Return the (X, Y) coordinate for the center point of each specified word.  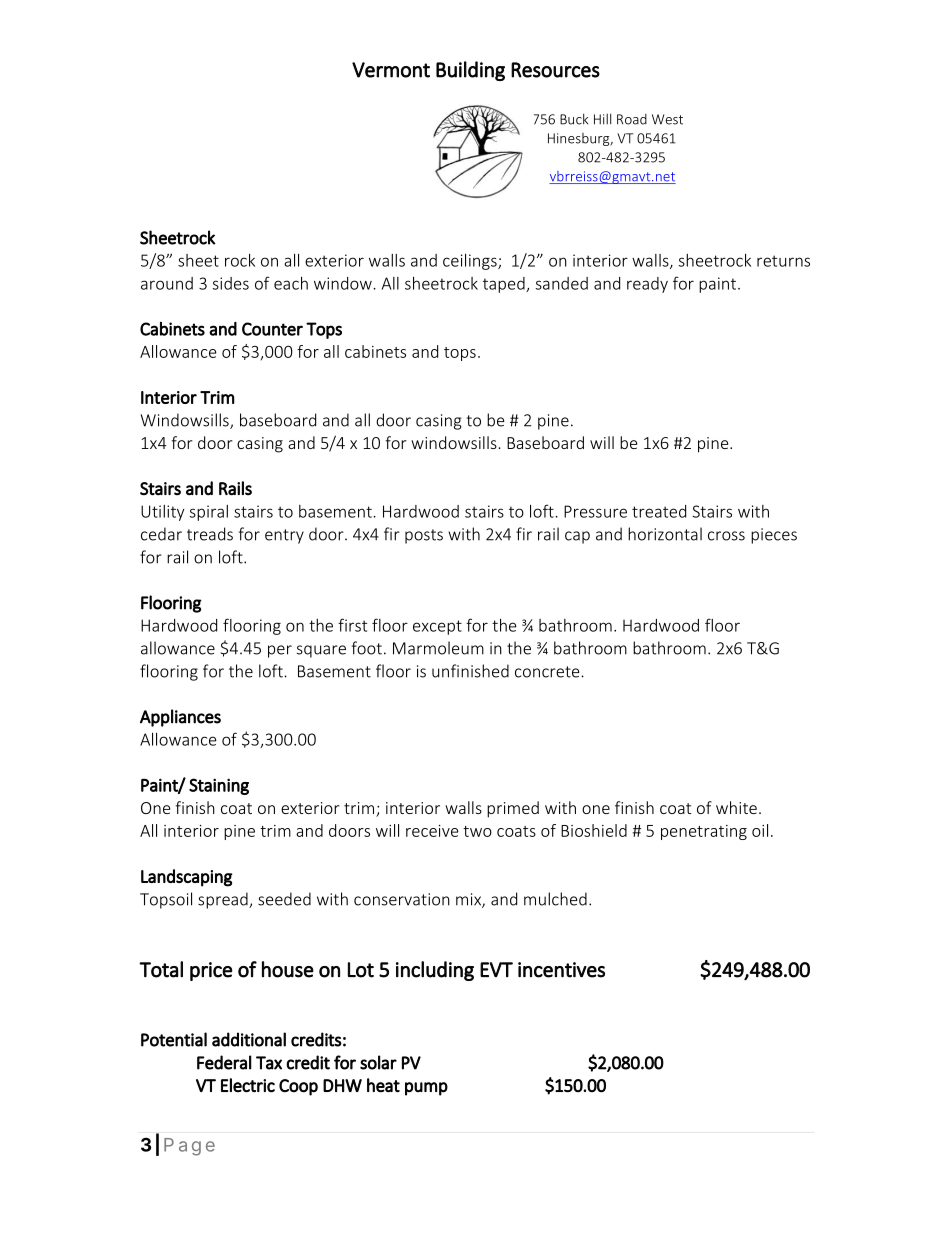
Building (470, 71)
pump (426, 1089)
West (667, 119)
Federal (224, 1062)
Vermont (391, 70)
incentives (561, 970)
